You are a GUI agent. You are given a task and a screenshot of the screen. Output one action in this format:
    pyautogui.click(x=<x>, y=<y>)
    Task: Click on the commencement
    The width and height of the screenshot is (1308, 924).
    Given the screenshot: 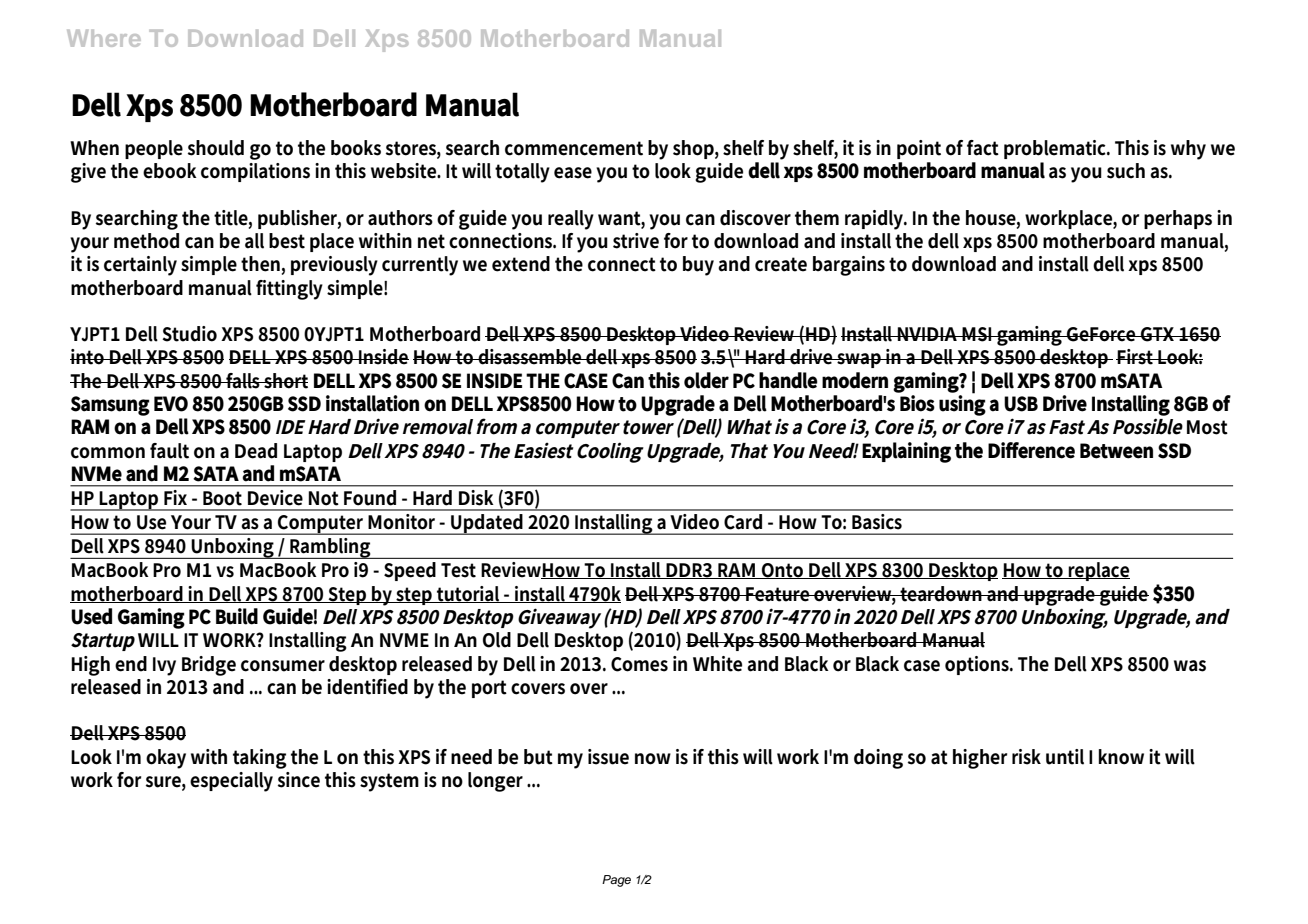 What is the action you would take?
    pyautogui.click(x=574, y=148)
